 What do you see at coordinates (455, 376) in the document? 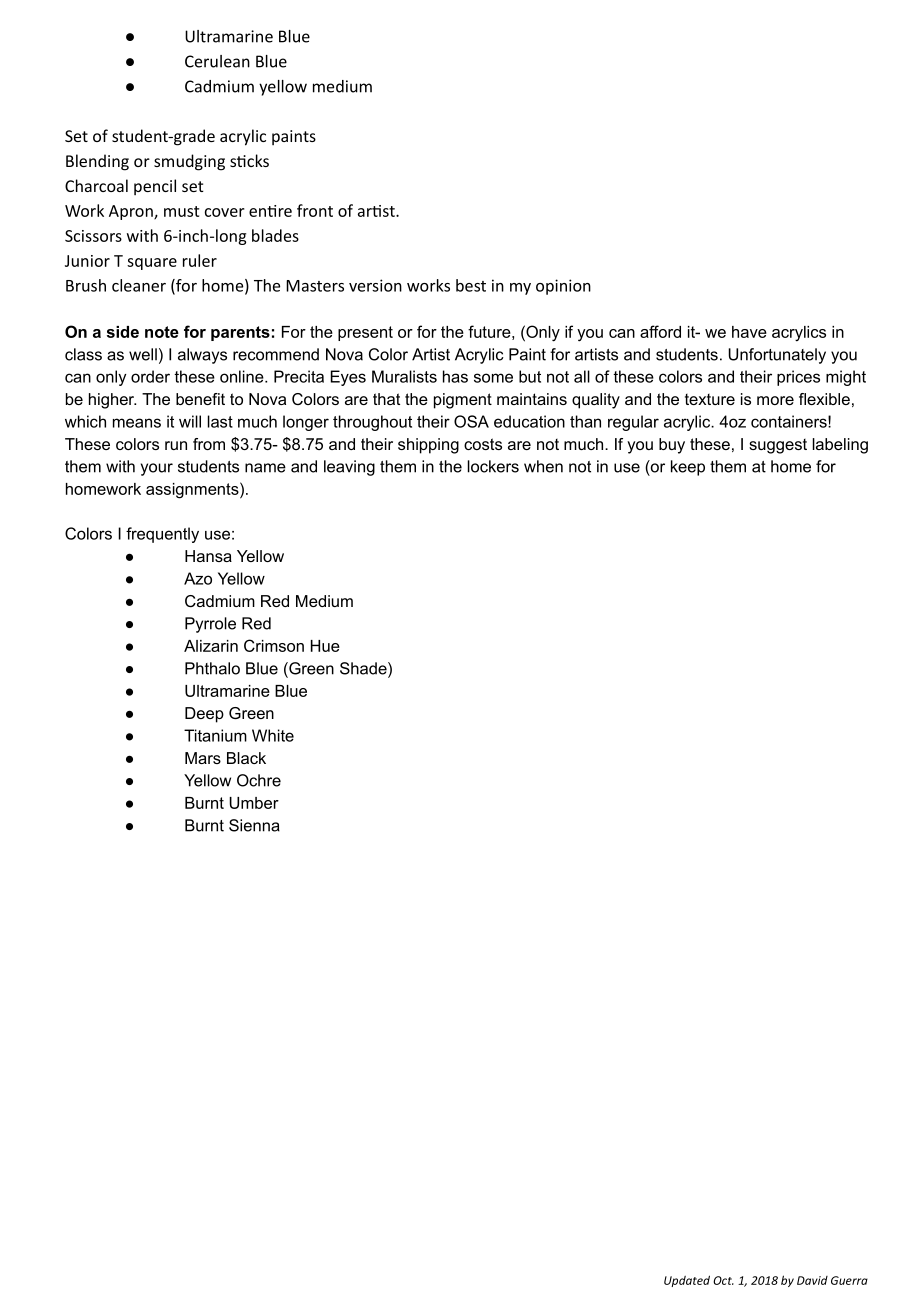
I see `has` at bounding box center [455, 376].
